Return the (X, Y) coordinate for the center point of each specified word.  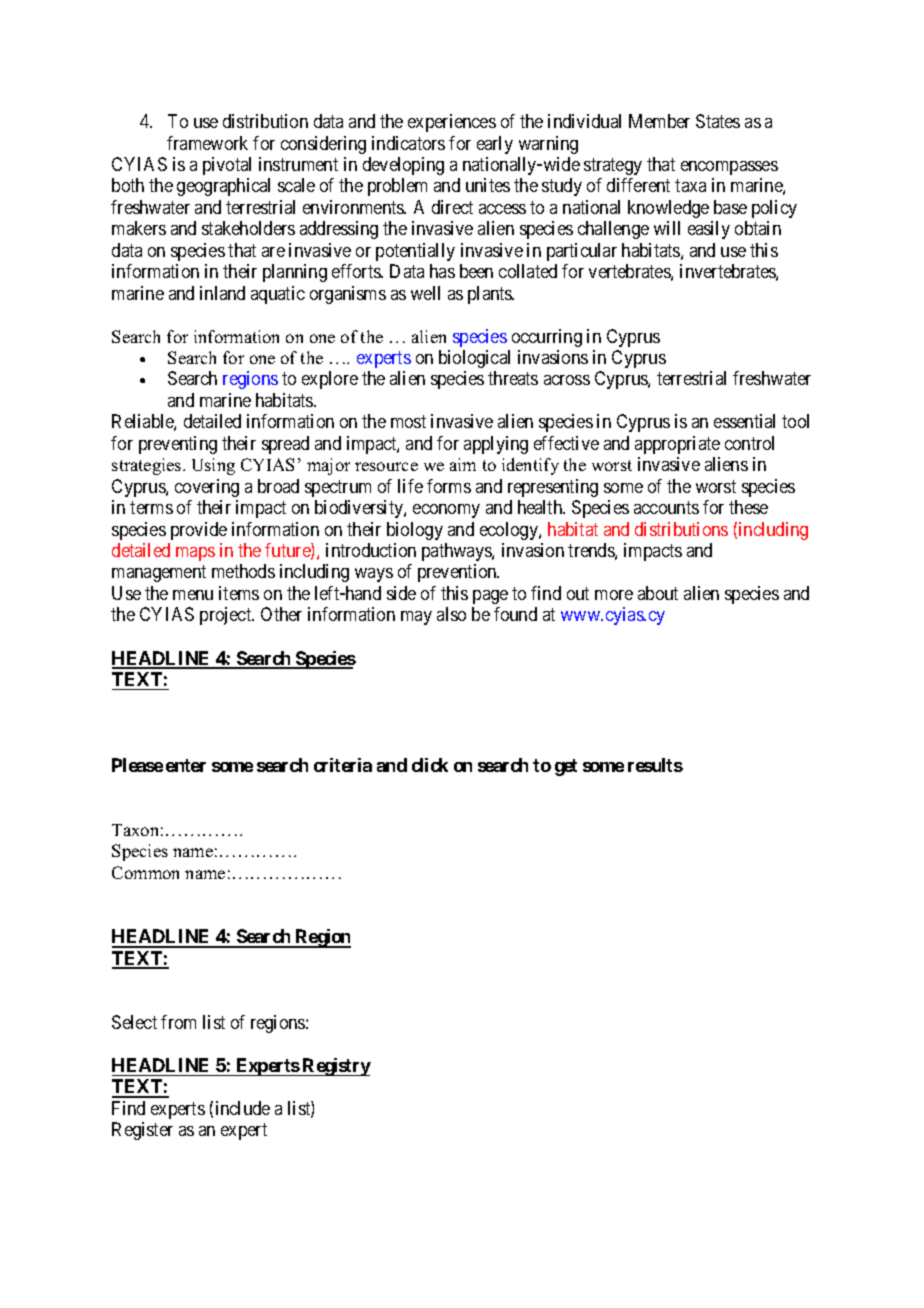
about (658, 593)
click (430, 765)
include (243, 1108)
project (227, 616)
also (451, 614)
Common (145, 872)
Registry (336, 1067)
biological (474, 359)
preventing (178, 445)
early (495, 145)
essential (744, 421)
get (566, 767)
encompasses (729, 168)
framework (207, 143)
